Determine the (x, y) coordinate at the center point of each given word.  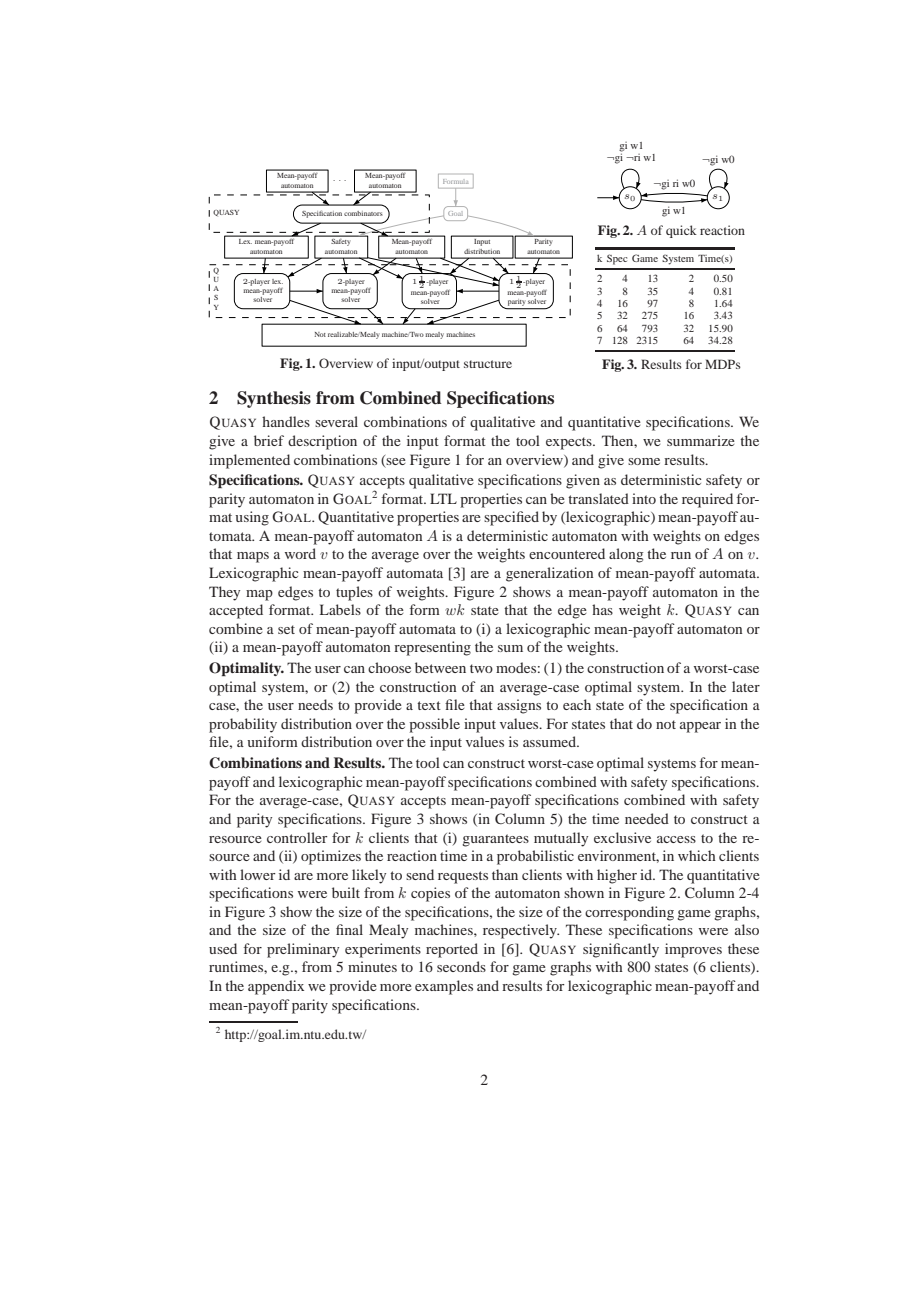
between (440, 667)
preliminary (303, 950)
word (300, 553)
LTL (443, 498)
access (676, 839)
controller (297, 837)
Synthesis (274, 399)
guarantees (495, 840)
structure (488, 364)
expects (570, 443)
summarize (701, 440)
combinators (363, 213)
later (746, 686)
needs (315, 704)
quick (681, 231)
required (707, 500)
